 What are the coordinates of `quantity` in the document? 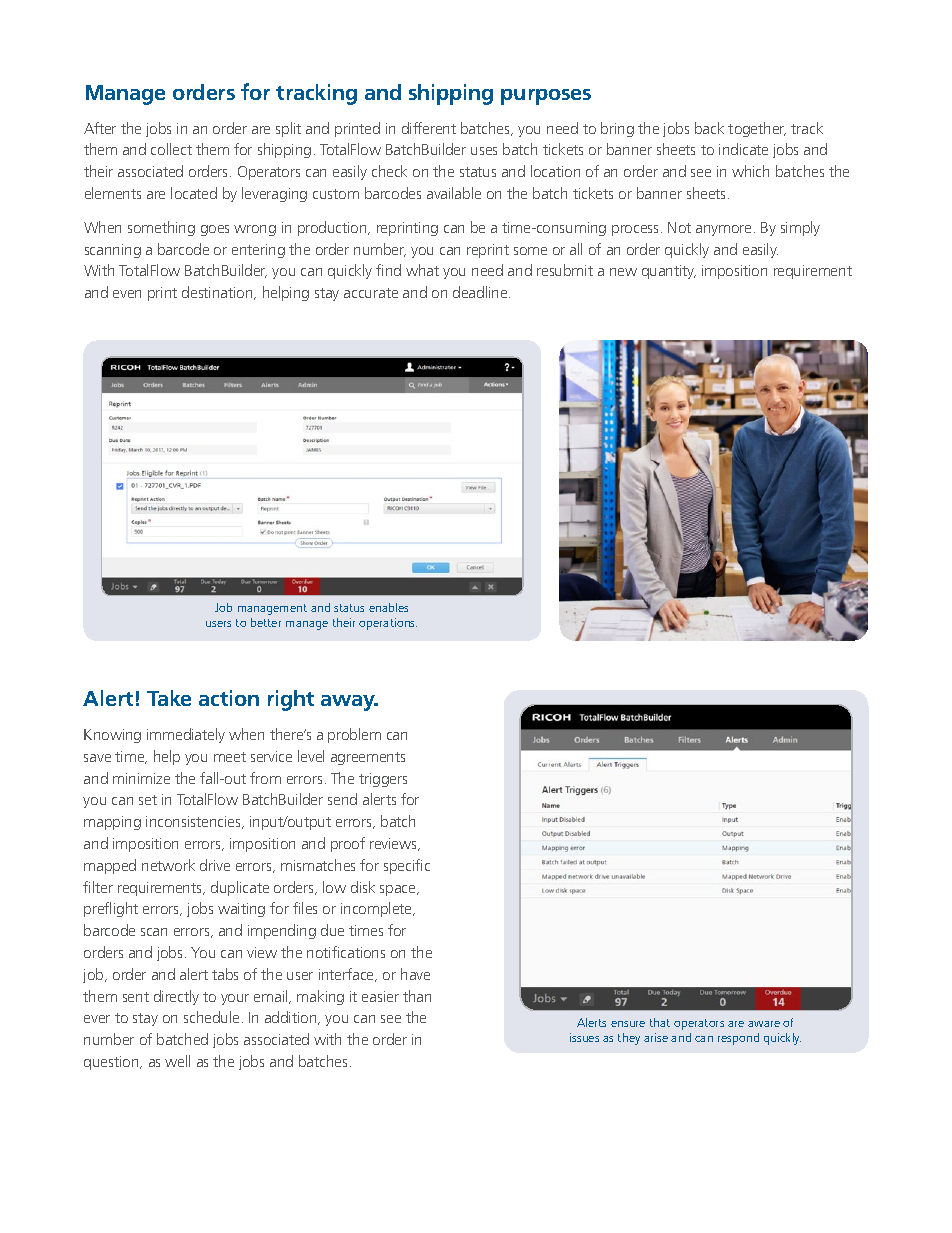 It's located at (669, 272).
